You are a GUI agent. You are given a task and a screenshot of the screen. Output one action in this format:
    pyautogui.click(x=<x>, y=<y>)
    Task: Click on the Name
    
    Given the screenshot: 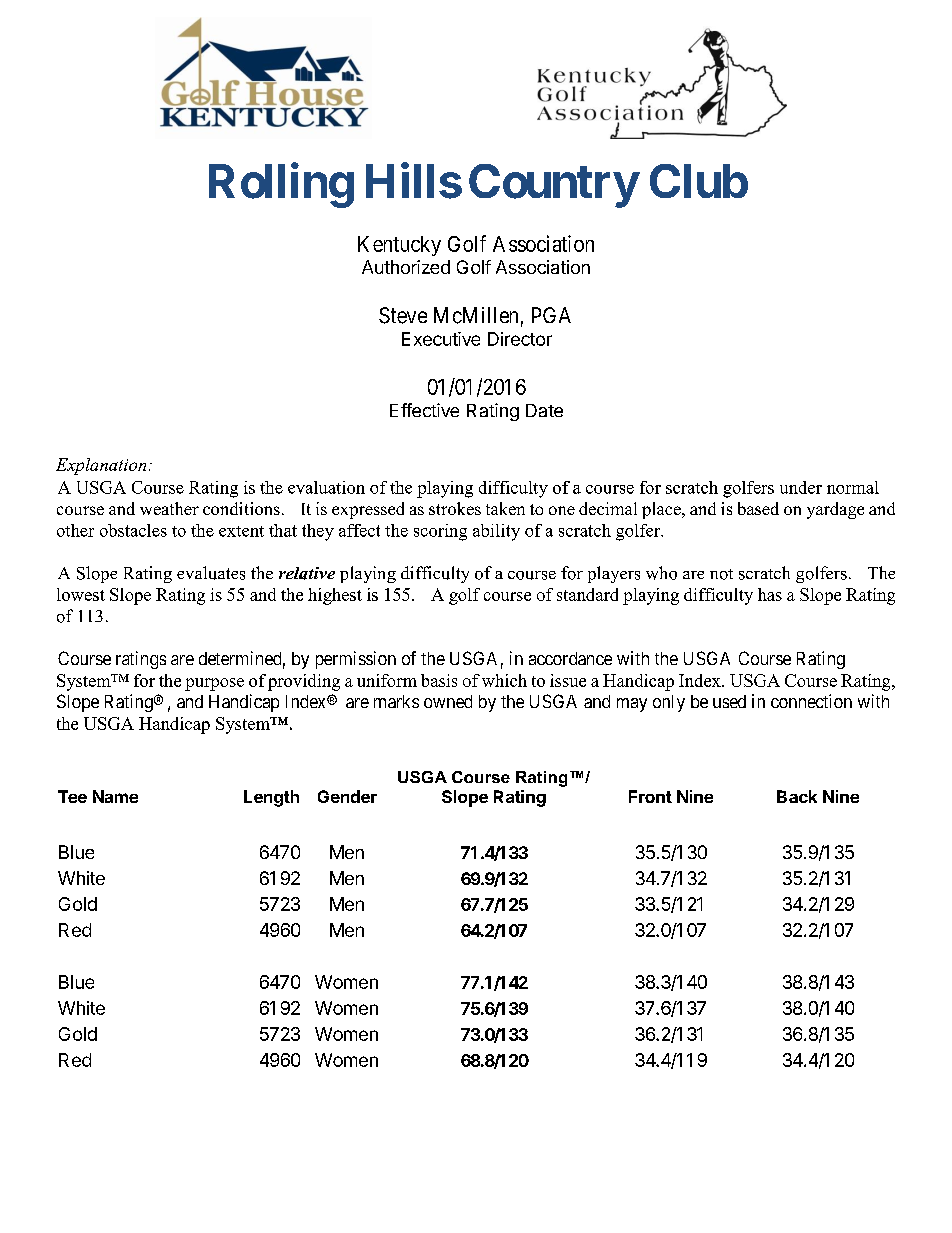 What is the action you would take?
    pyautogui.click(x=115, y=796)
